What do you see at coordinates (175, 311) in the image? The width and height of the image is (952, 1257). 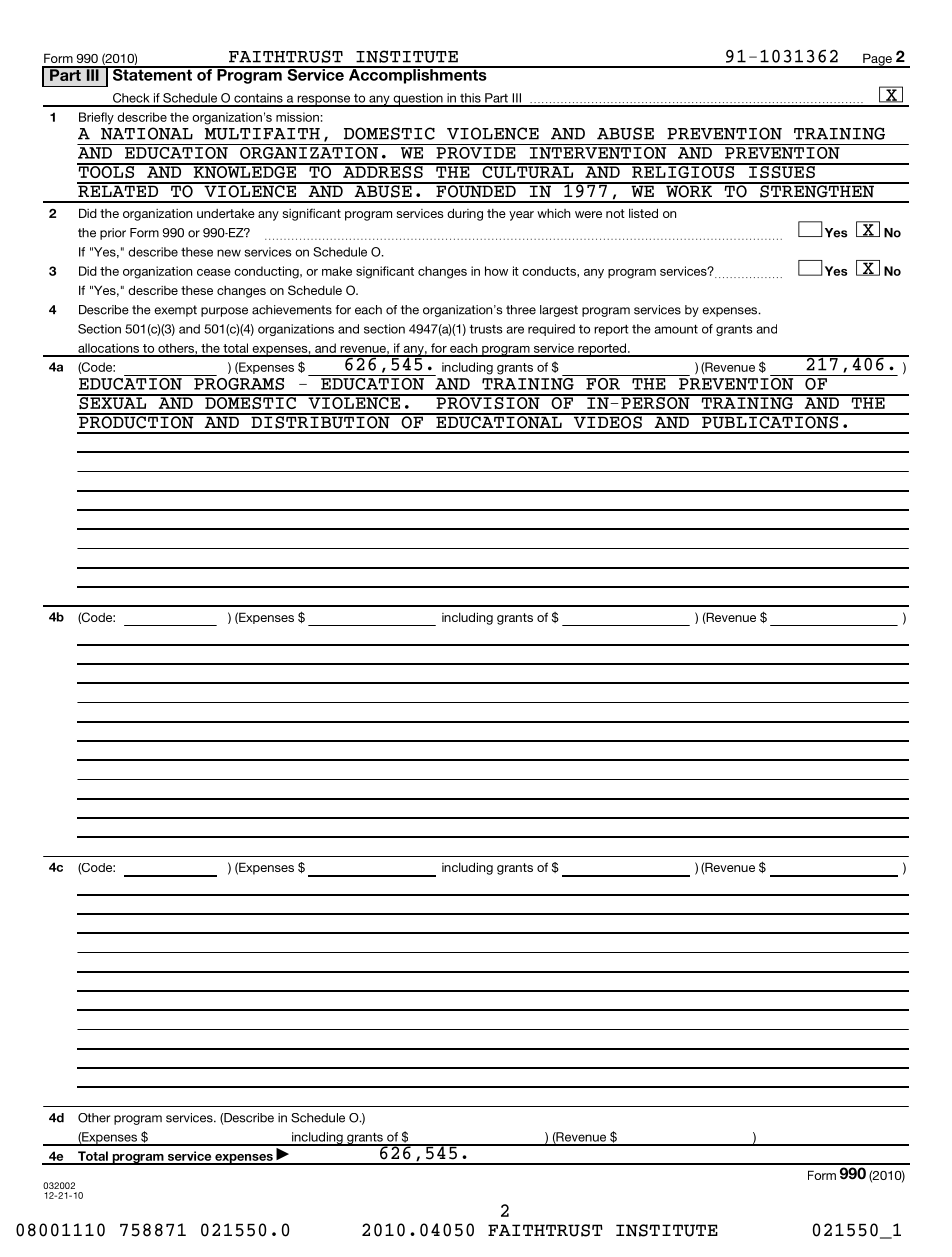 I see `exempt` at bounding box center [175, 311].
